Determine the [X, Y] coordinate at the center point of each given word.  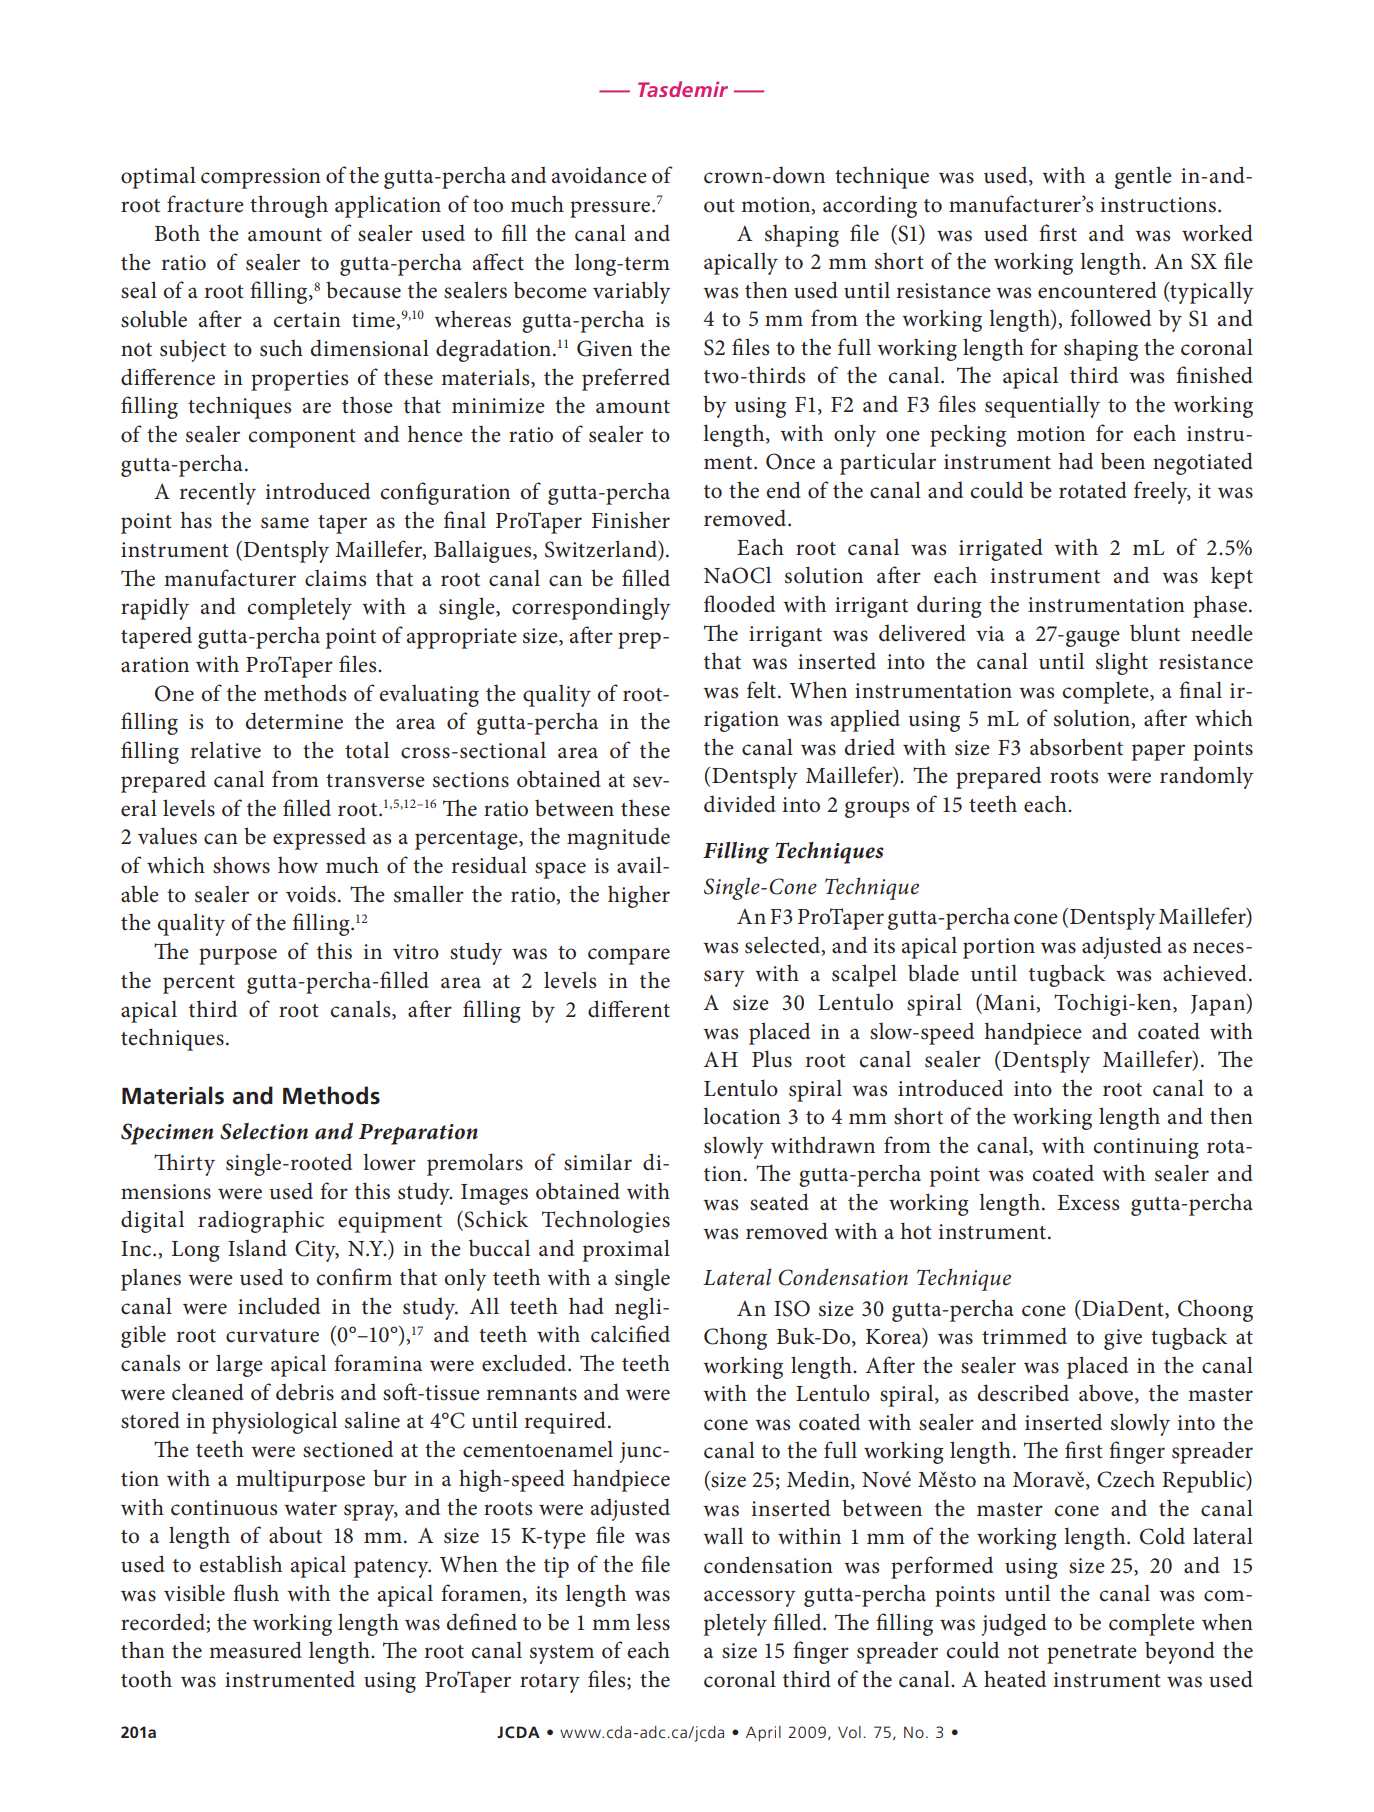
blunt [1155, 633]
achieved [1205, 973]
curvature [272, 1336]
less [653, 1622]
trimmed [1024, 1336]
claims [335, 578]
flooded [739, 604]
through [289, 206]
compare [629, 956]
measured [255, 1650]
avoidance [599, 175]
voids [311, 894]
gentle [1143, 177]
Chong [735, 1338]
